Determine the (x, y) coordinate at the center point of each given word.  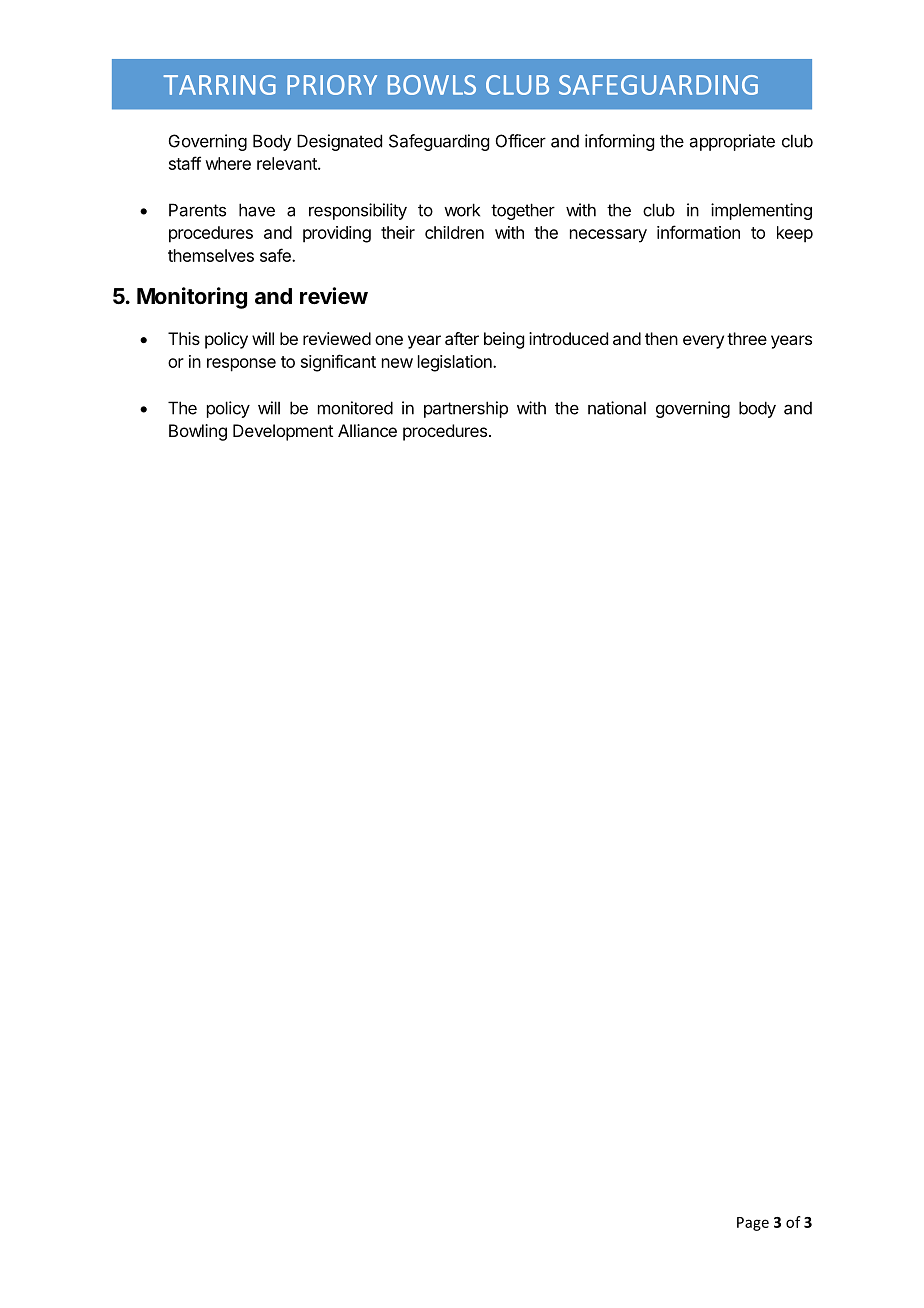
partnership (466, 409)
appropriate (732, 142)
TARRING (219, 85)
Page (753, 1224)
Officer (521, 141)
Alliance (367, 430)
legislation (456, 363)
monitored (355, 408)
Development (283, 432)
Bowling (198, 432)
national (617, 408)
